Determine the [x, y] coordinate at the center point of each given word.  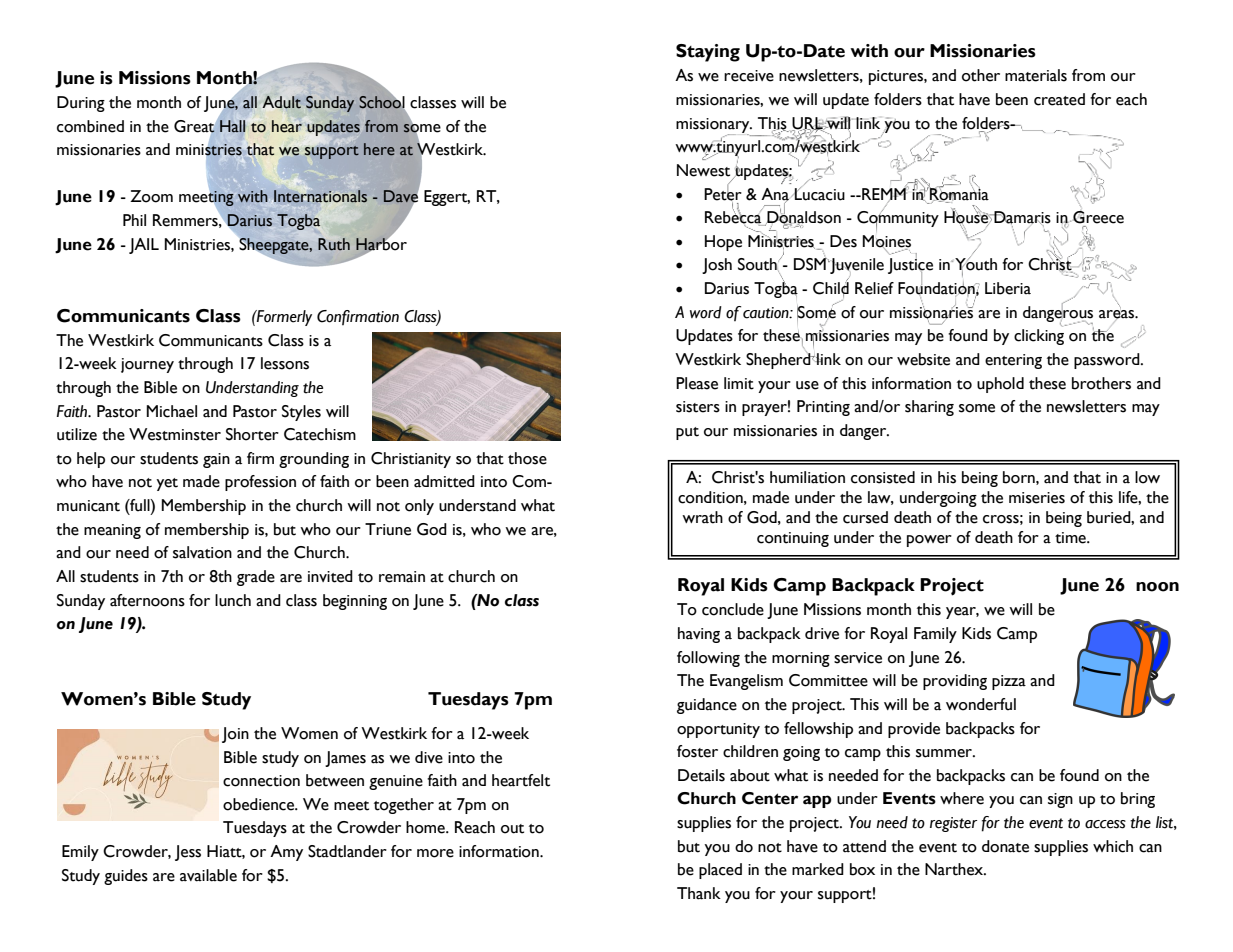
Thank [699, 893]
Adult [282, 102]
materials [1036, 75]
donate [1005, 846]
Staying [708, 53]
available [208, 875]
